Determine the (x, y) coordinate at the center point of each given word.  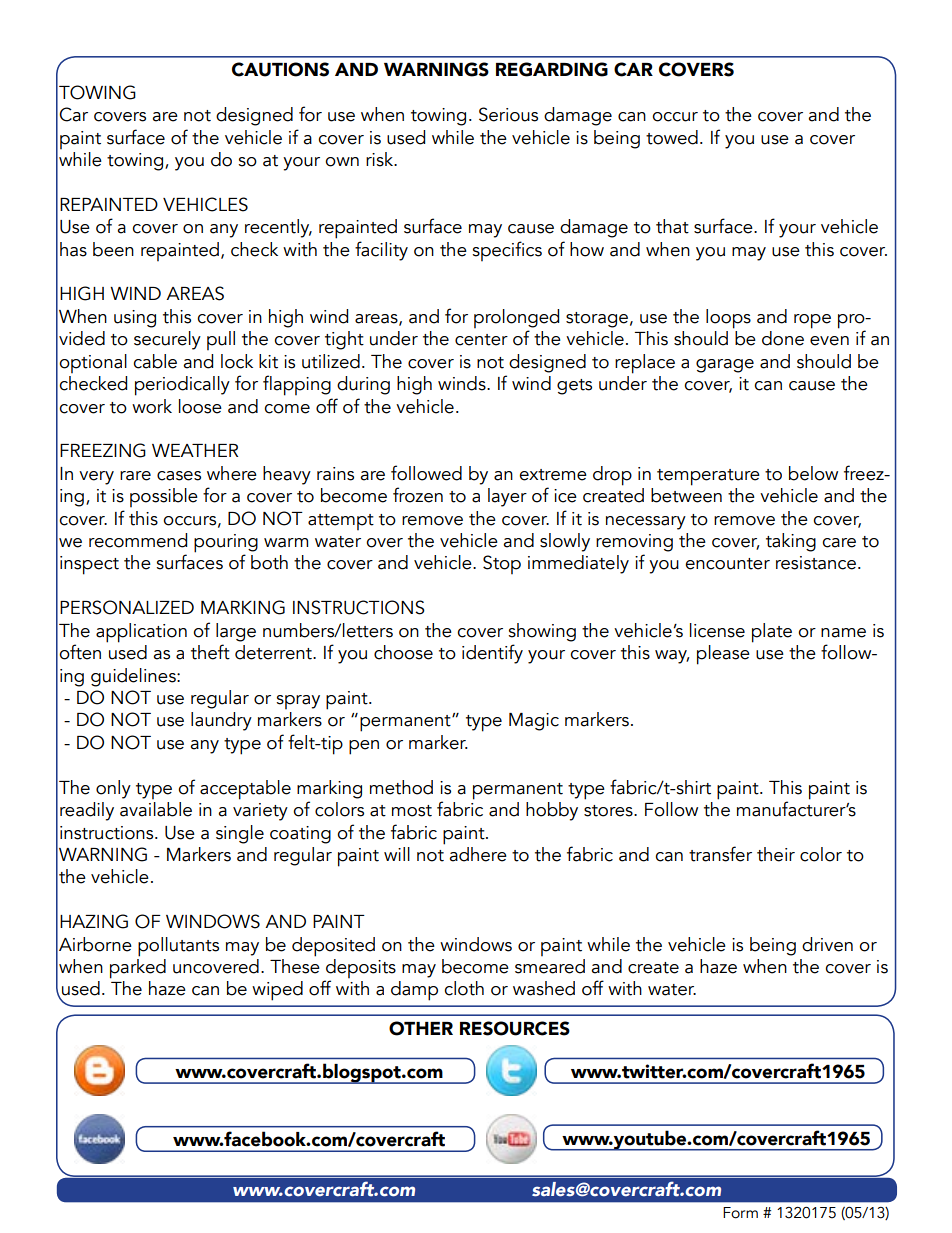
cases (179, 476)
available (156, 809)
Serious (508, 114)
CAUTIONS (280, 69)
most (412, 811)
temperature (708, 477)
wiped (277, 991)
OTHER (421, 1028)
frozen (418, 495)
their (776, 854)
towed (672, 137)
